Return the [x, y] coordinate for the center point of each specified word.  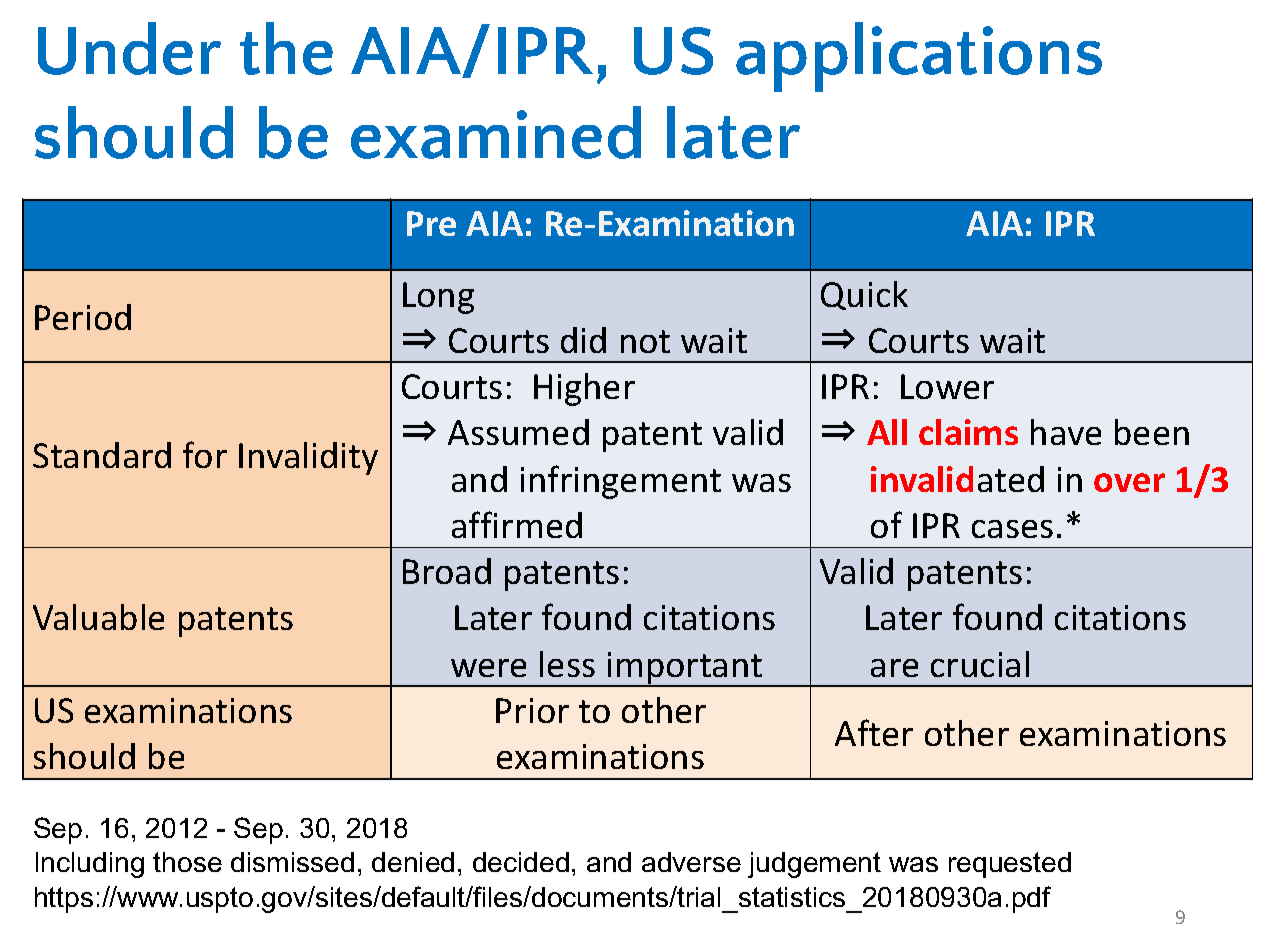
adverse [691, 862]
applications [919, 57]
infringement [621, 482]
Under [129, 48]
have [1066, 432]
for [205, 454]
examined [496, 132]
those [187, 862]
